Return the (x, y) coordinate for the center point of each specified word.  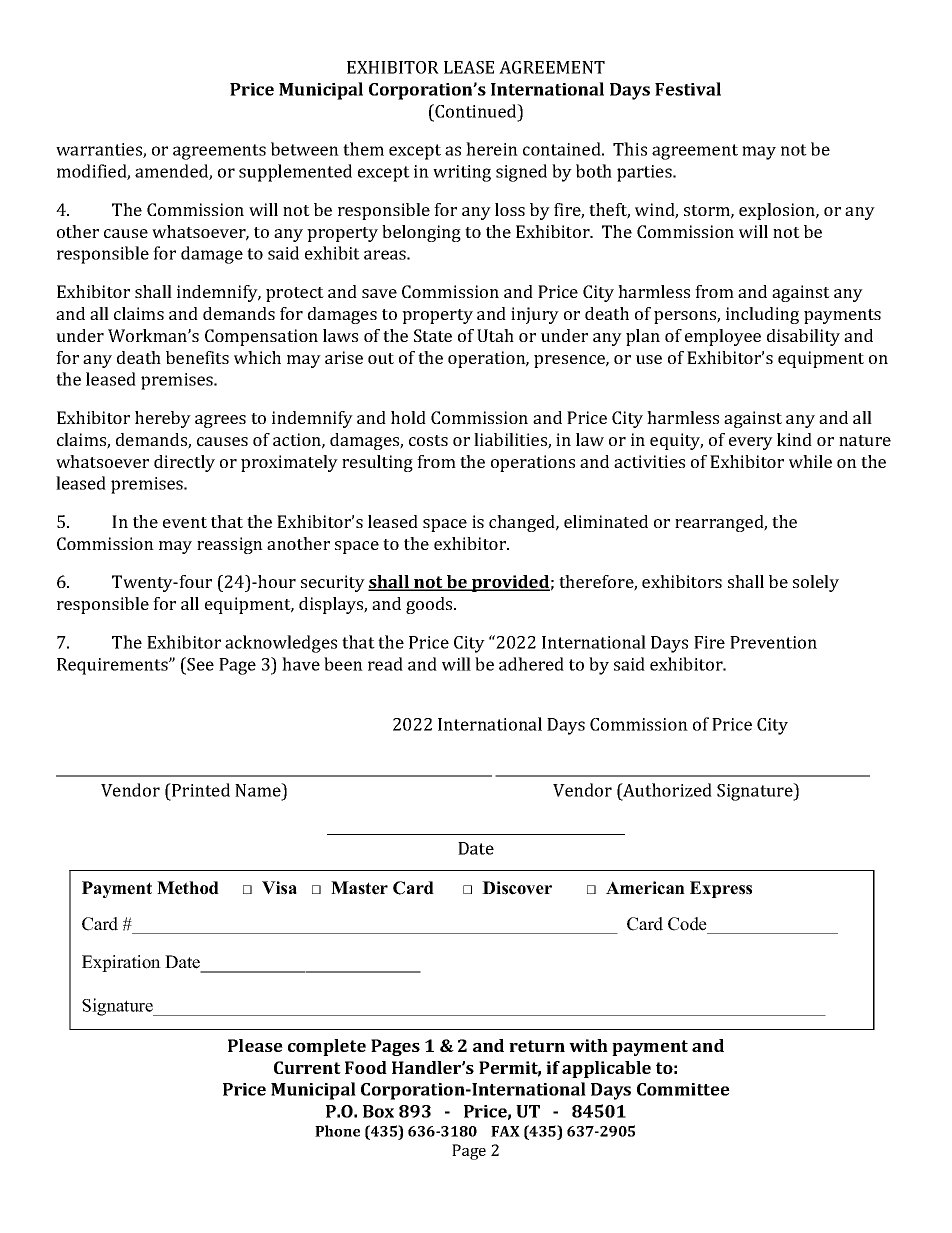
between (305, 149)
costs (428, 440)
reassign (230, 545)
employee (723, 337)
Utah (495, 335)
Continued (476, 111)
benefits (197, 357)
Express (721, 889)
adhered (531, 664)
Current (307, 1067)
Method (188, 888)
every (751, 443)
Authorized (666, 790)
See (200, 664)
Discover (517, 888)
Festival (688, 89)
